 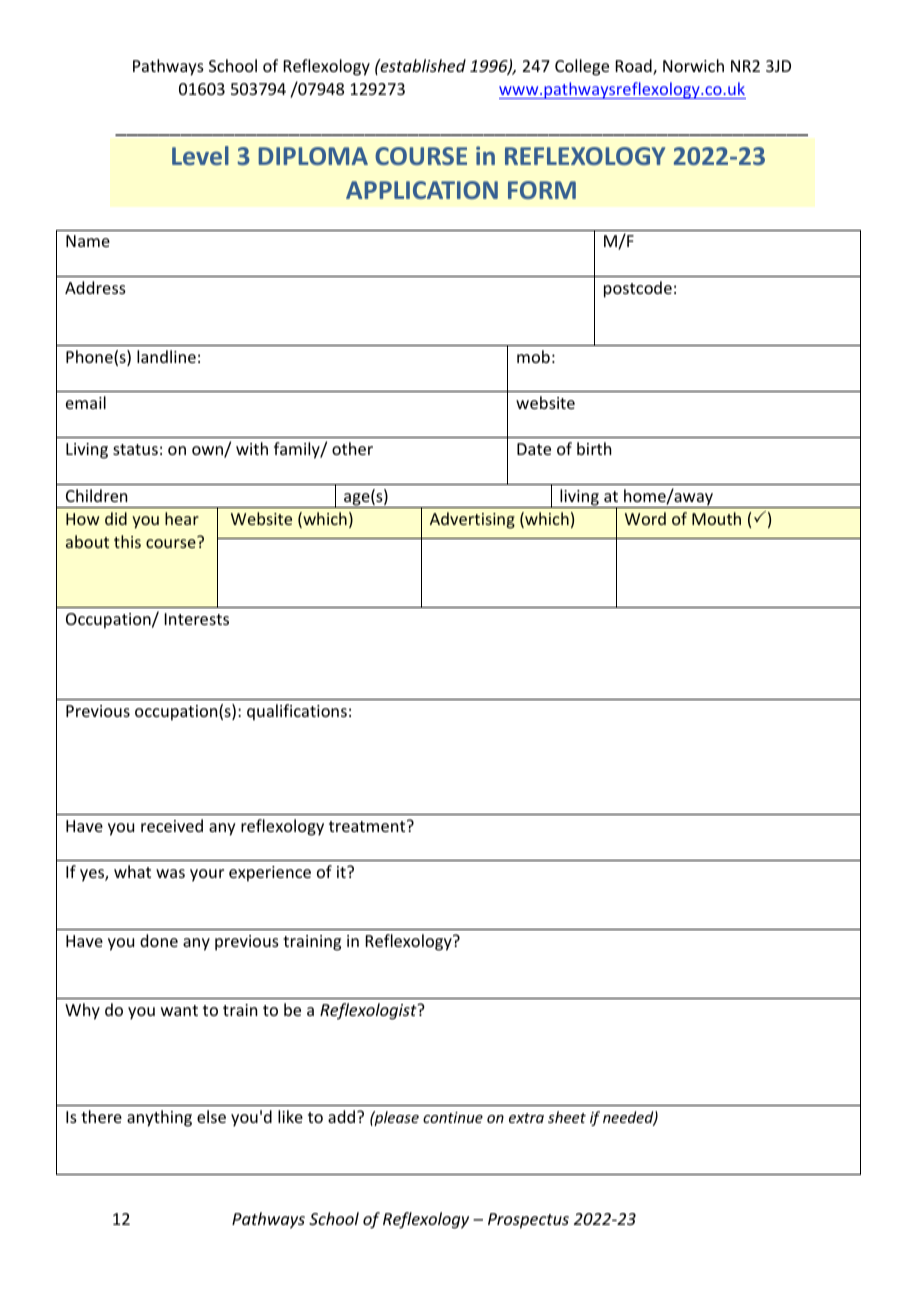 What do you see at coordinates (453, 1117) in the page?
I see `continue` at bounding box center [453, 1117].
